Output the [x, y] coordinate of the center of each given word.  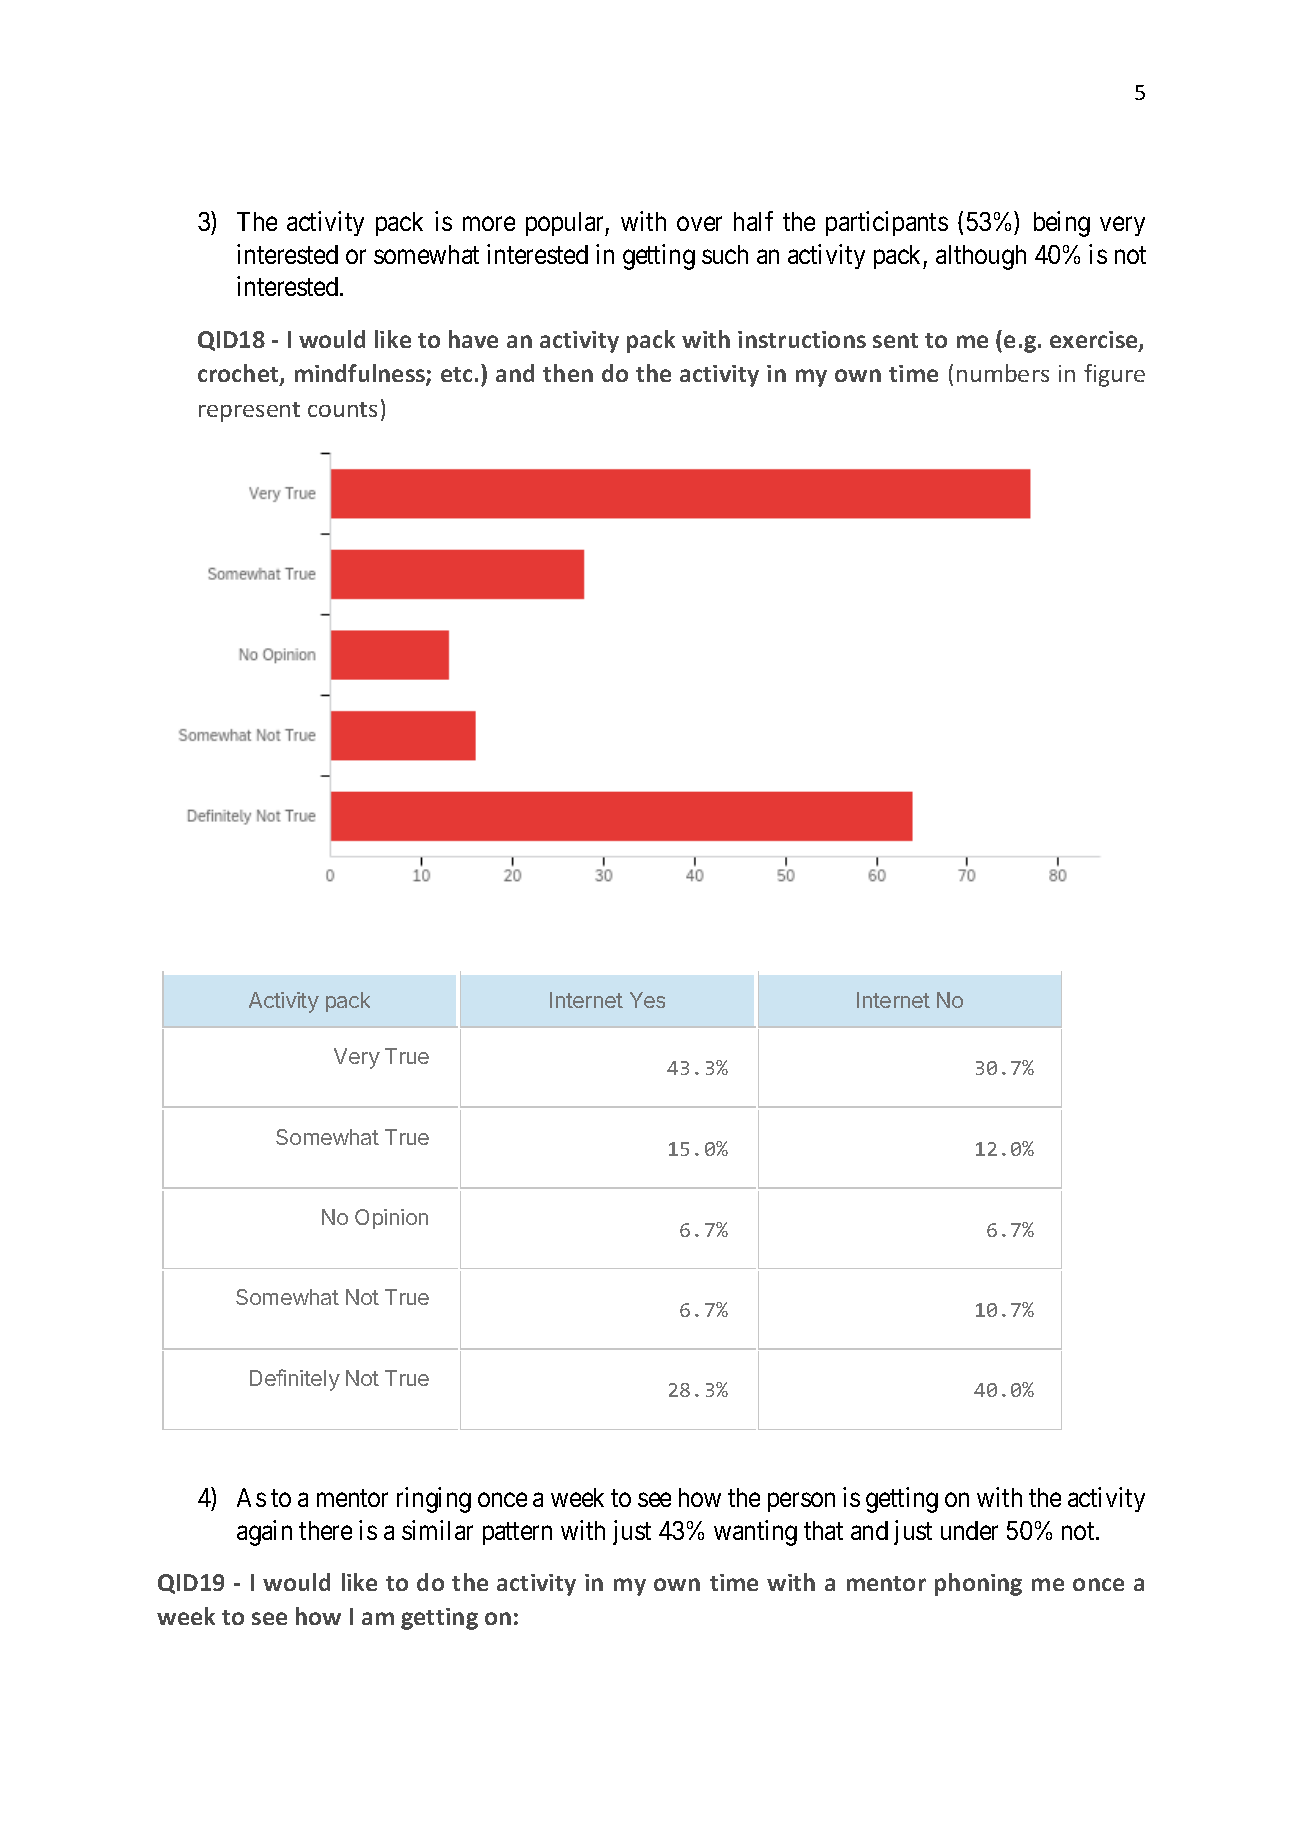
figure [1114, 375]
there [325, 1530]
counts [342, 409]
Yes [647, 1000]
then [568, 373]
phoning [978, 1584]
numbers [1003, 373]
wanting [755, 1533]
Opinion [391, 1219]
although [981, 257]
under [969, 1530]
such [725, 254]
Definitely [295, 1380]
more [489, 224]
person [801, 1502]
